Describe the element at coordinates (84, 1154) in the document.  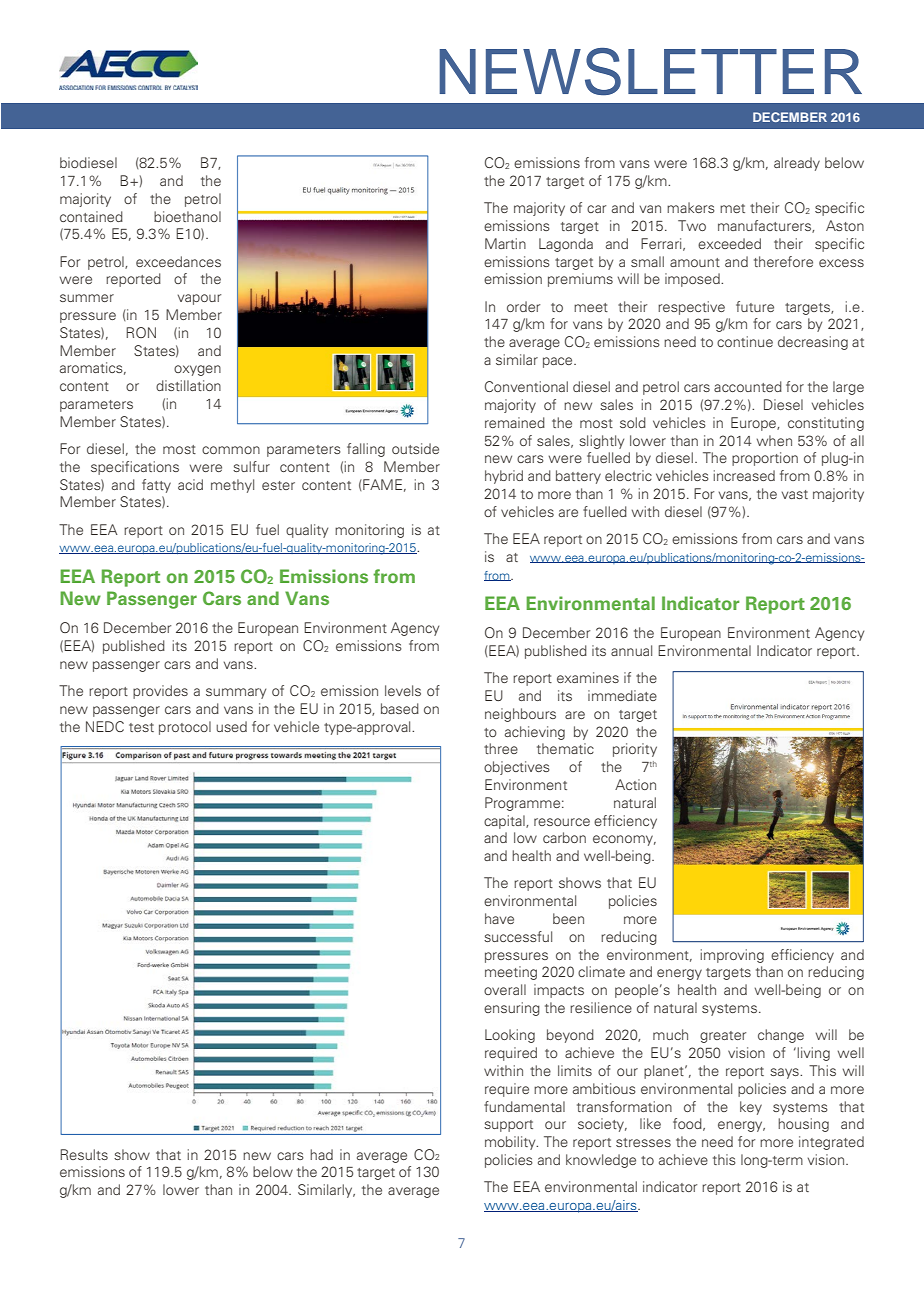
I see `Results` at that location.
